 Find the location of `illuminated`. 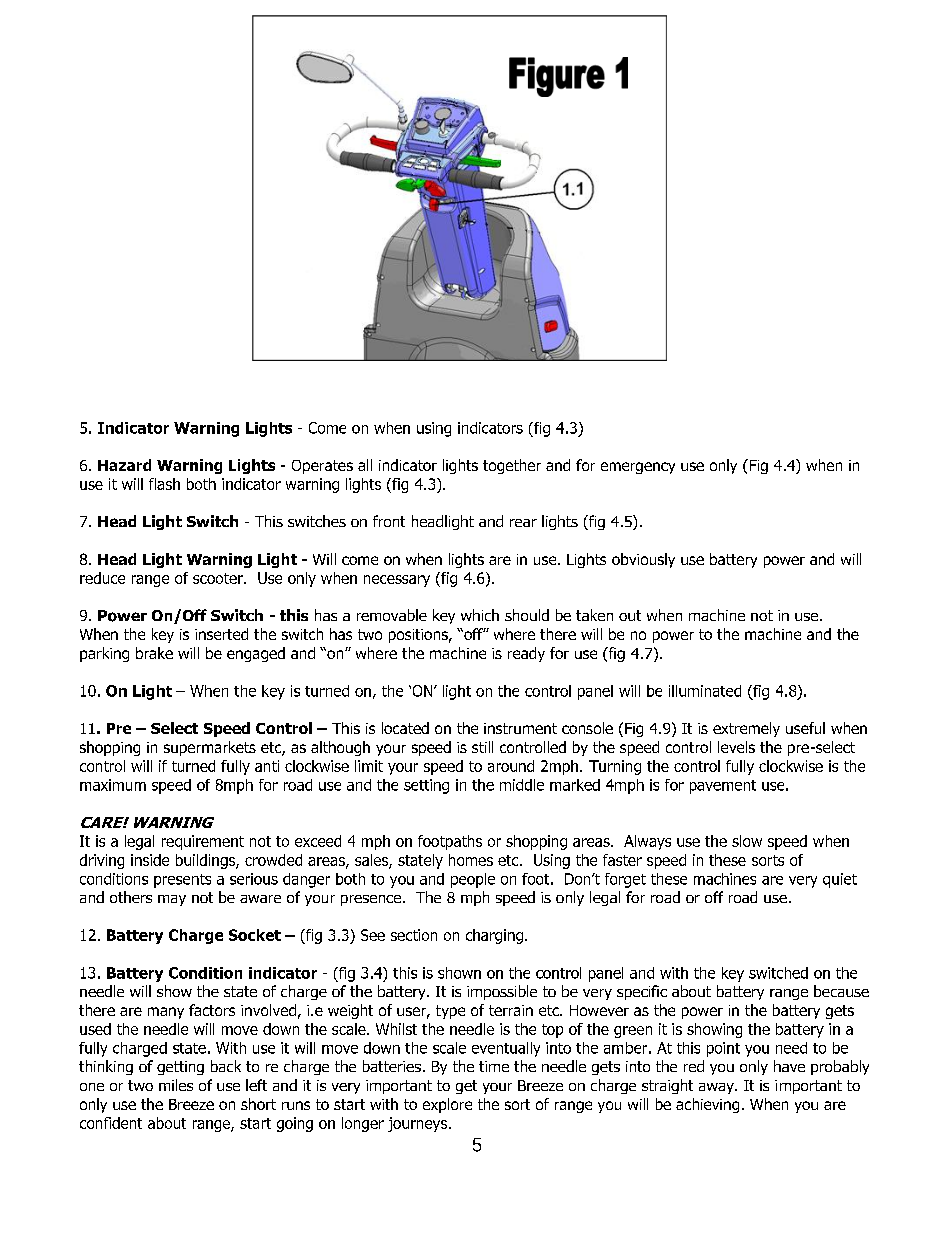

illuminated is located at coordinates (705, 691).
